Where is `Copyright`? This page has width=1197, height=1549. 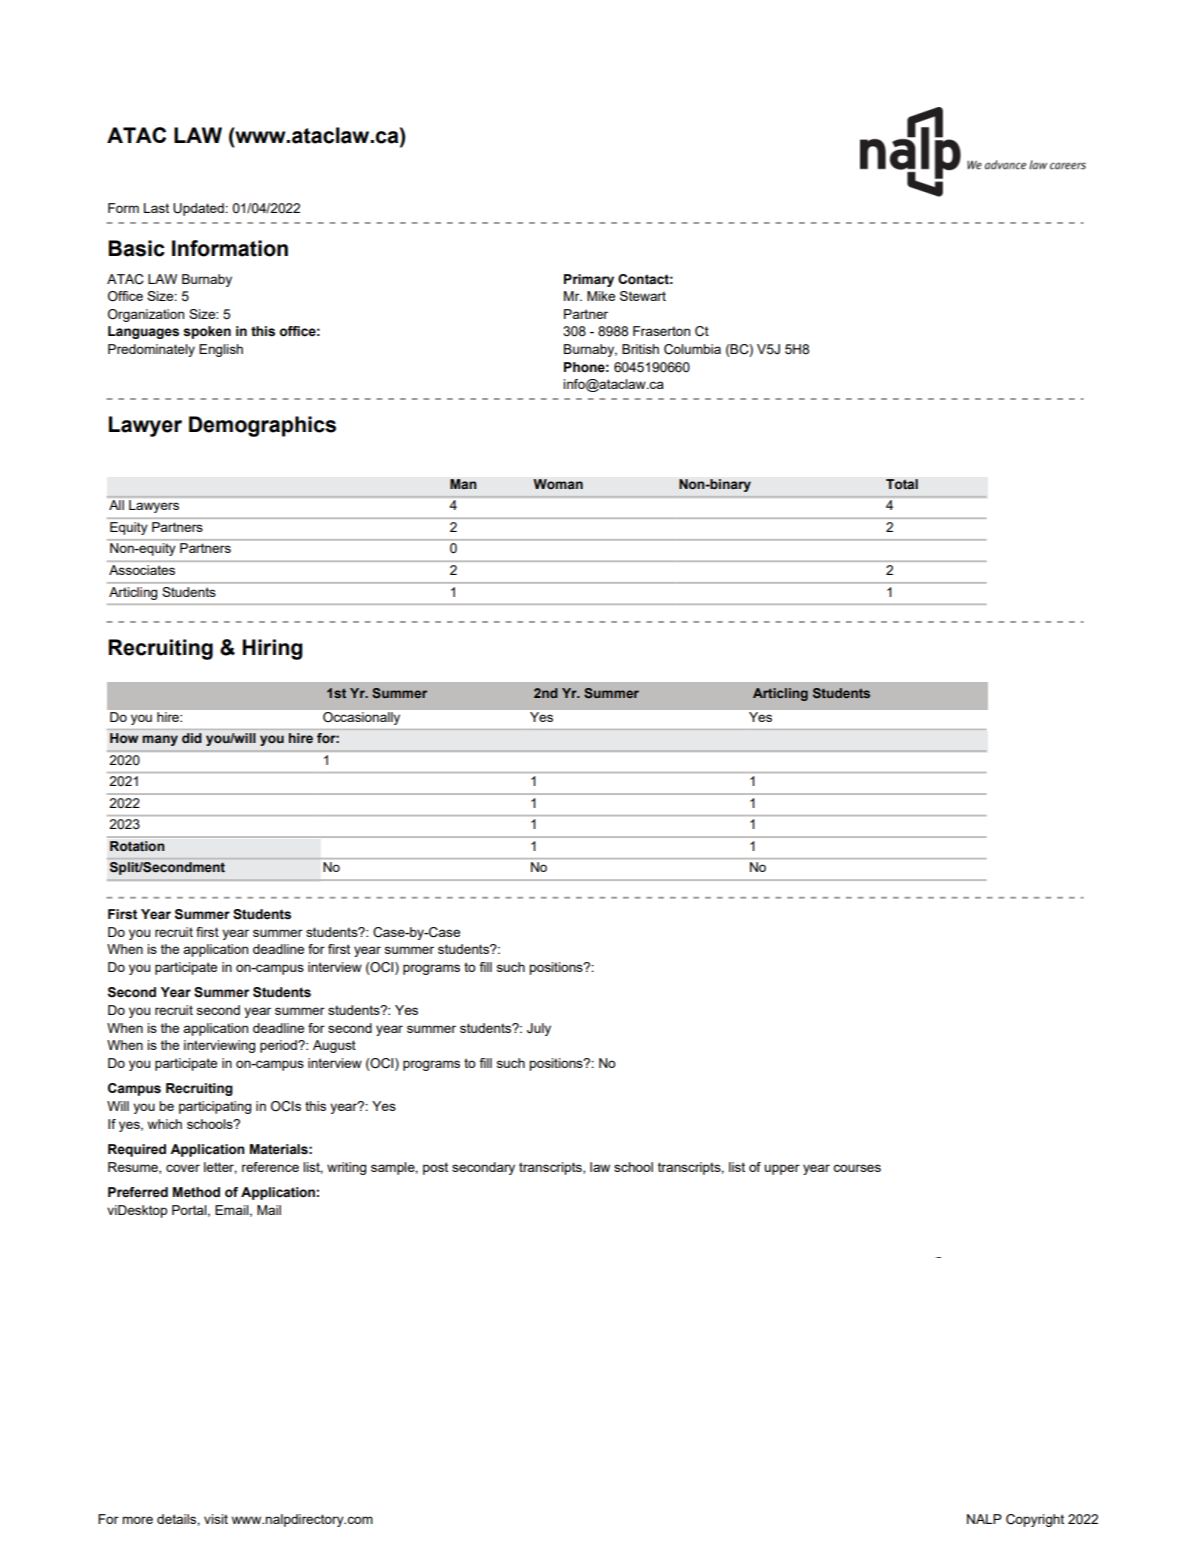 Copyright is located at coordinates (1035, 1520).
